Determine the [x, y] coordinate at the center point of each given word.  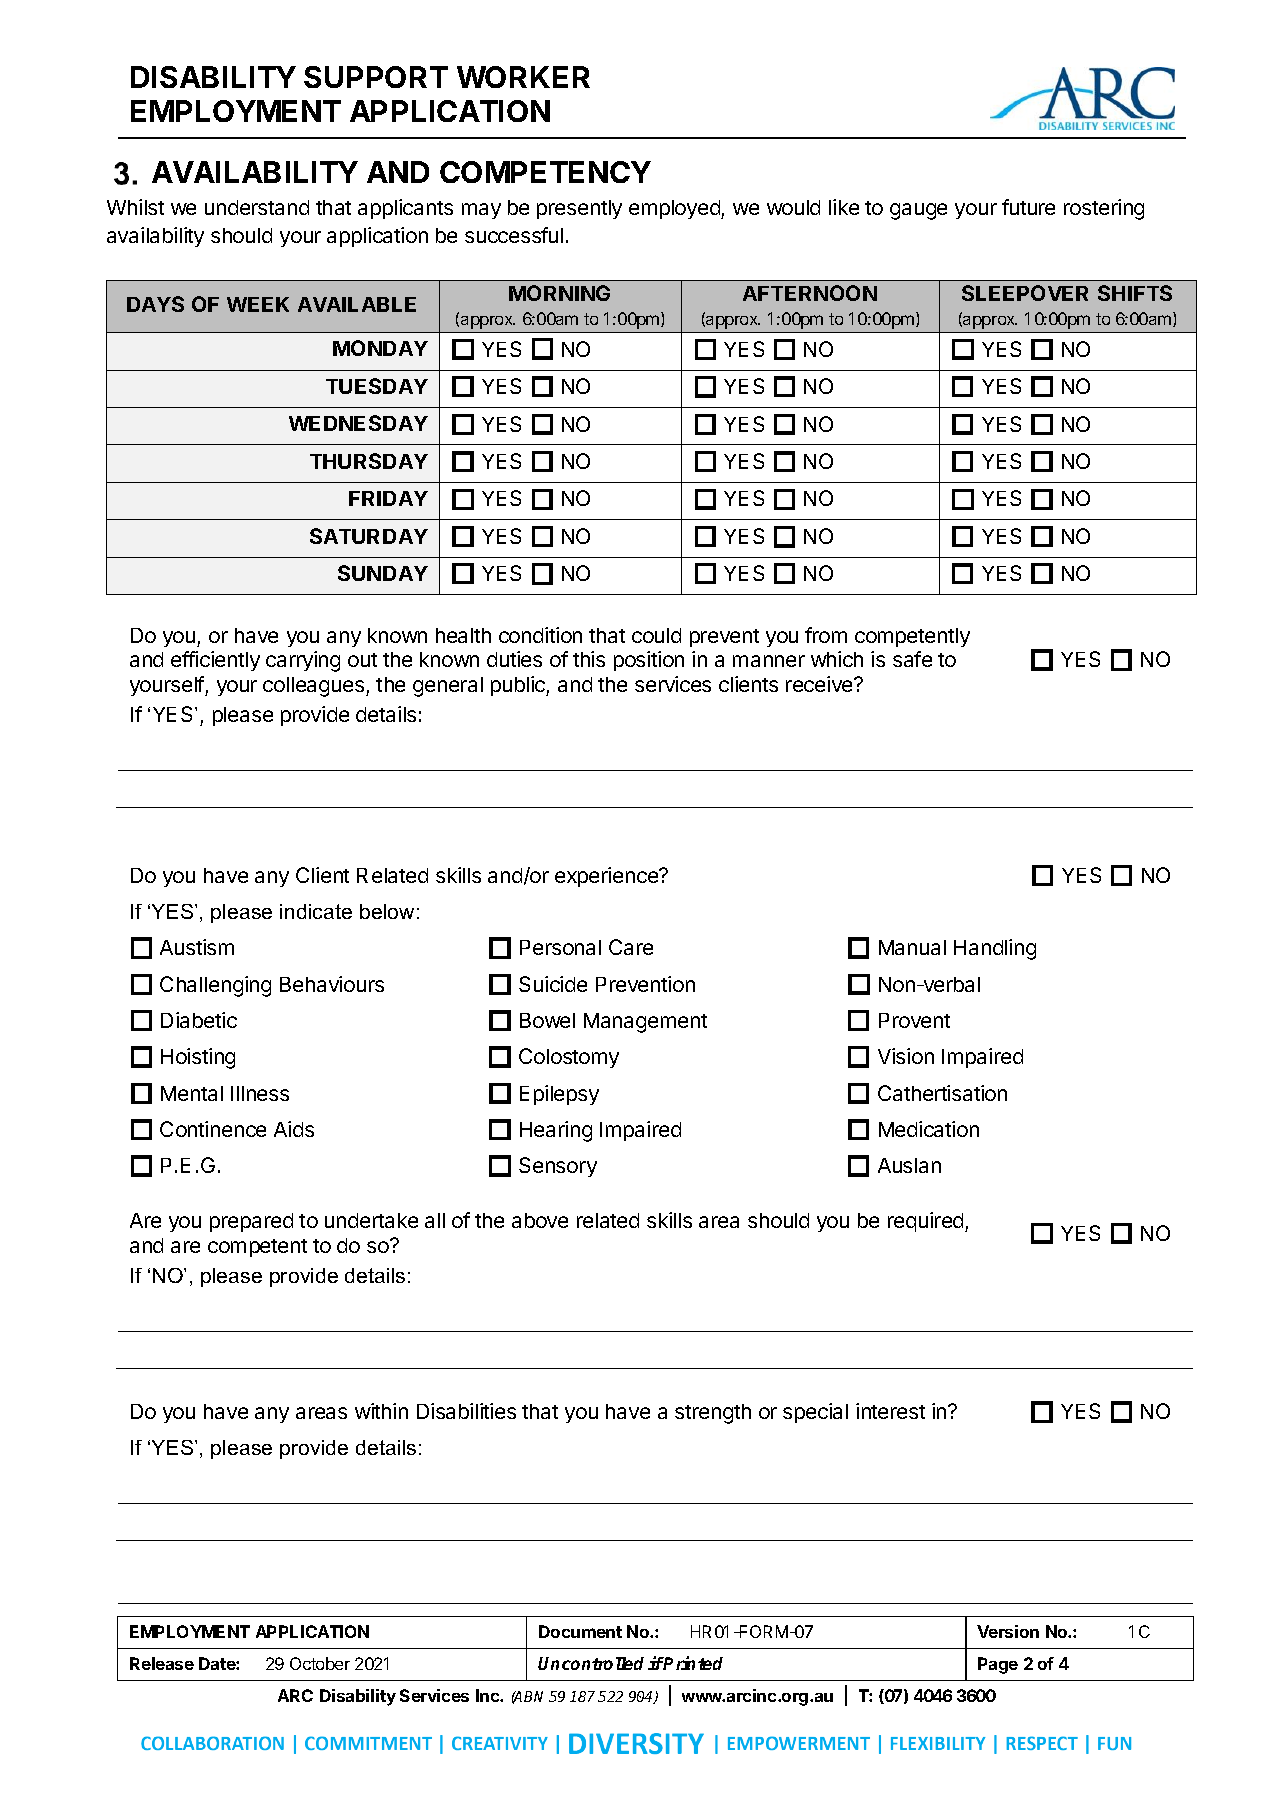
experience [608, 877]
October [320, 1663]
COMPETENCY [545, 172]
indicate [316, 911]
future [1028, 207]
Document [580, 1631]
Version [1008, 1631]
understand [257, 207]
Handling [995, 949]
